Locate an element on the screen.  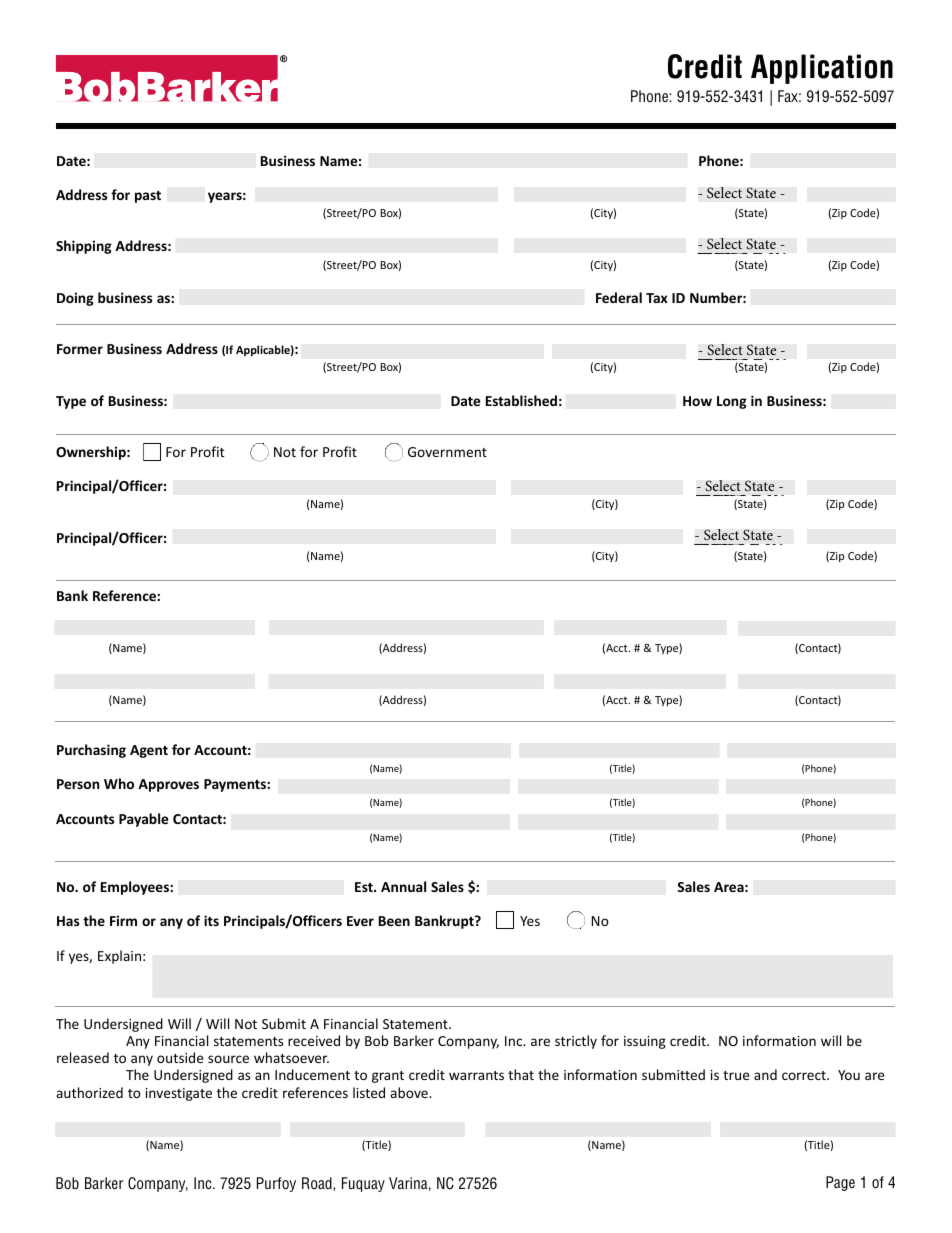
investigate is located at coordinates (179, 1094).
